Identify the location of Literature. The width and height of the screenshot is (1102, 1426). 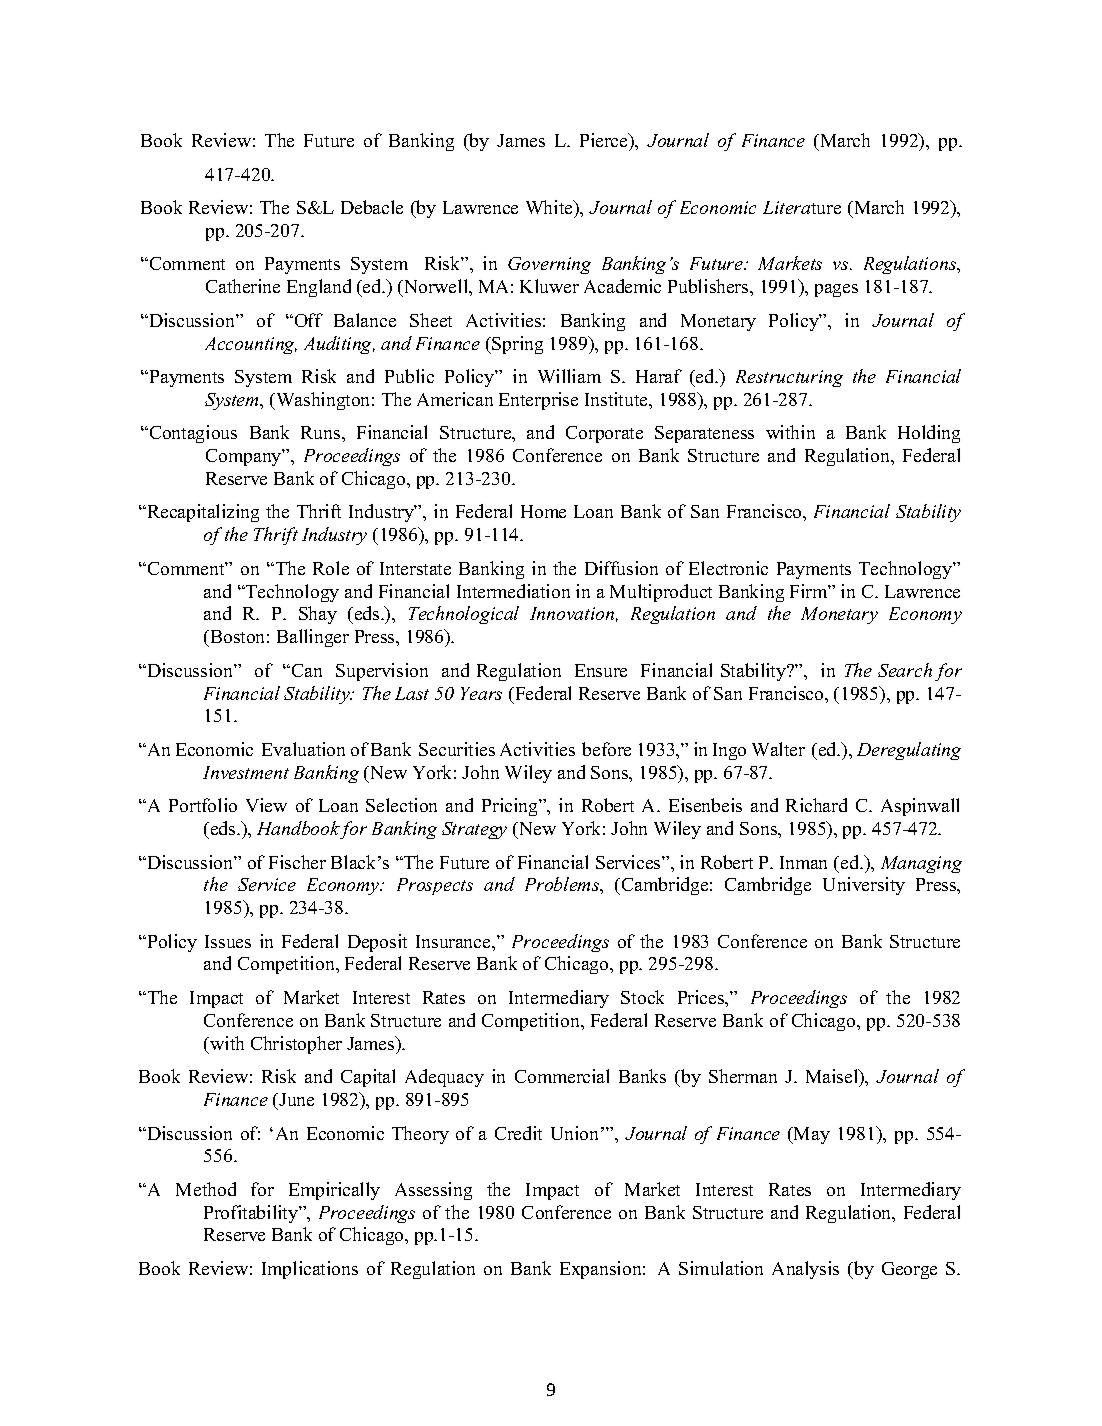
(802, 207).
